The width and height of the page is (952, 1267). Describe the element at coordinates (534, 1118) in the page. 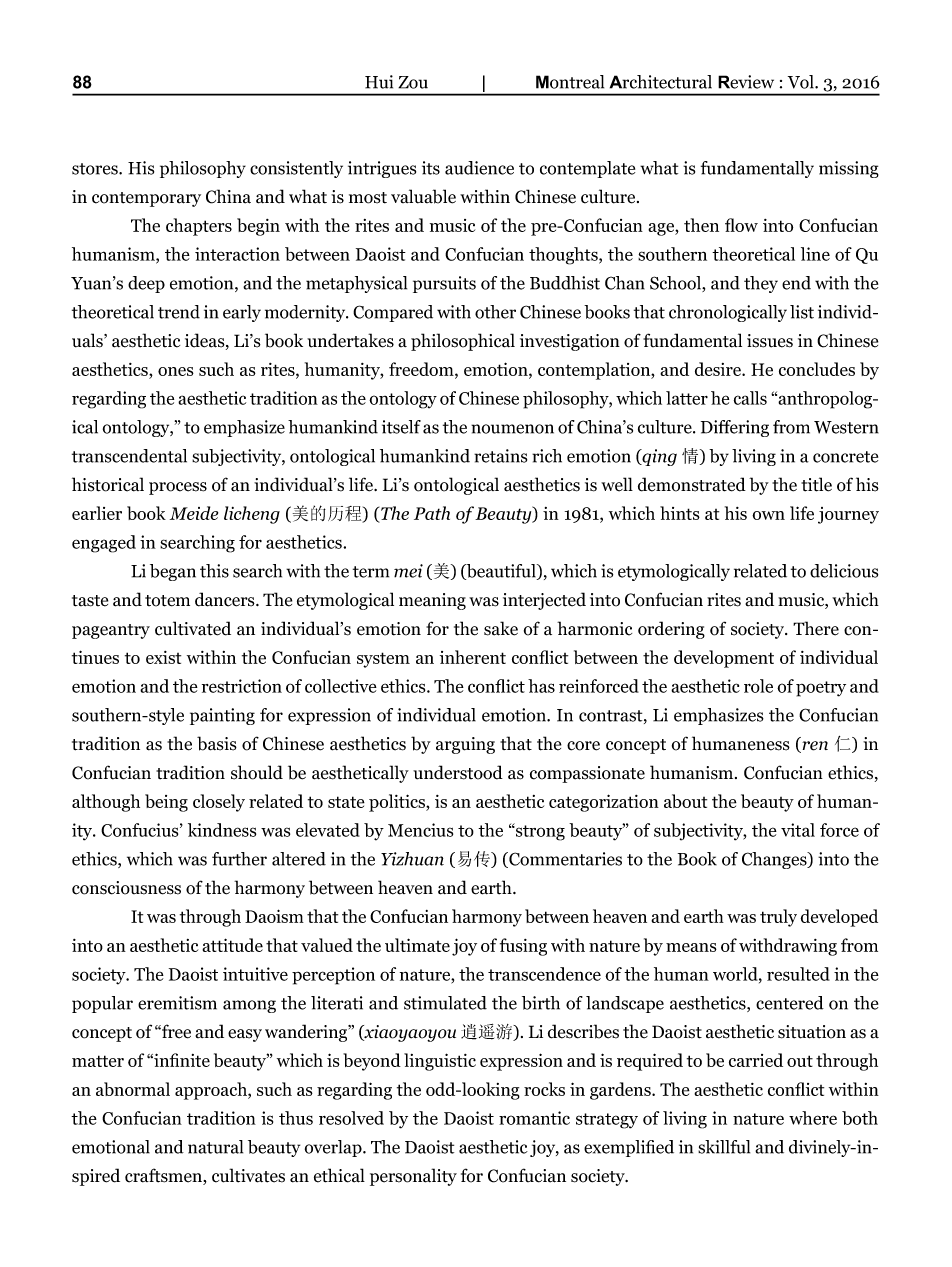

I see `romantic` at that location.
